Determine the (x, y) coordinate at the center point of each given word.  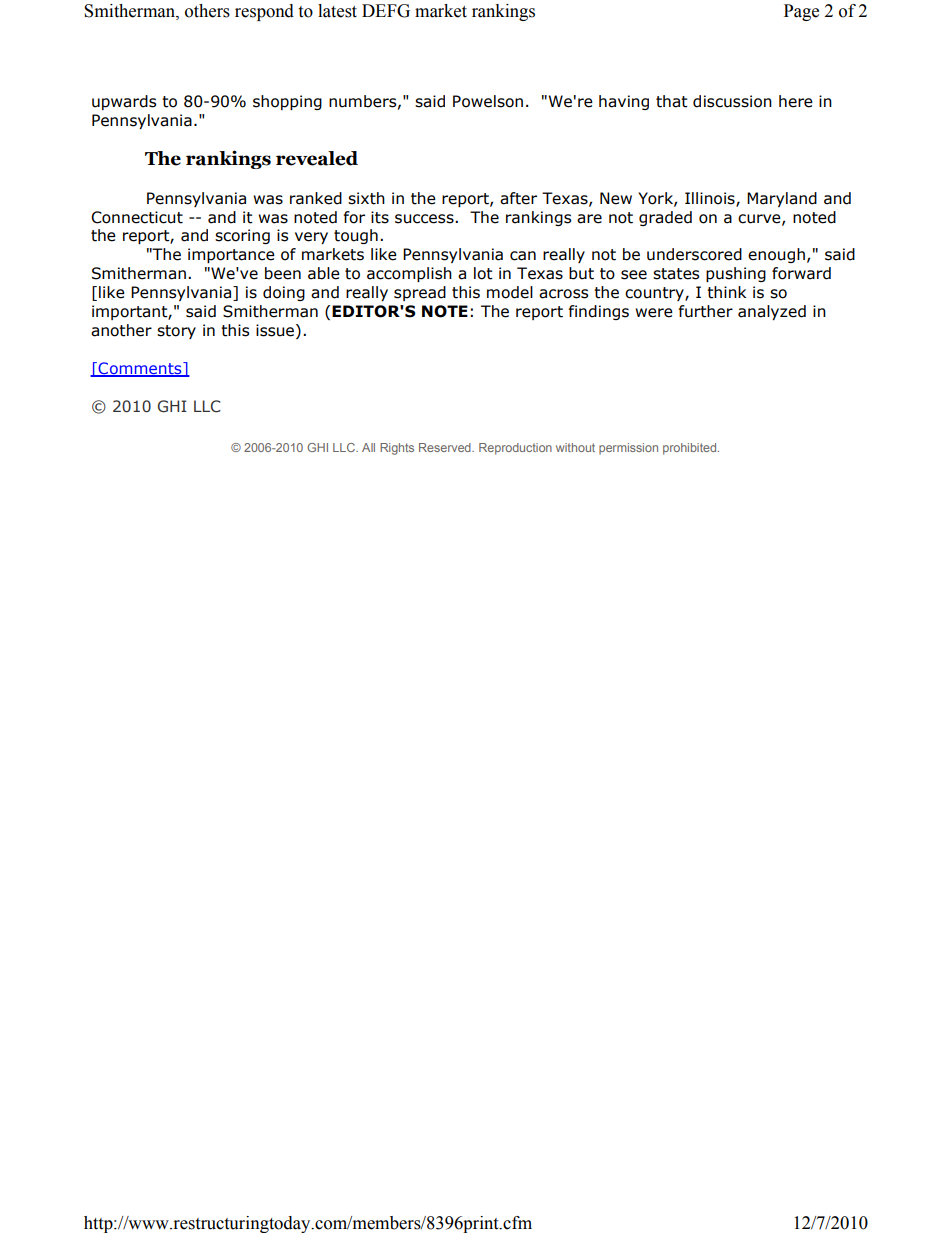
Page (801, 12)
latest (337, 11)
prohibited (691, 449)
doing (284, 293)
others (207, 11)
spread (420, 293)
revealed (317, 158)
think (726, 292)
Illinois (711, 199)
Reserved (446, 447)
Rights (397, 449)
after (518, 198)
